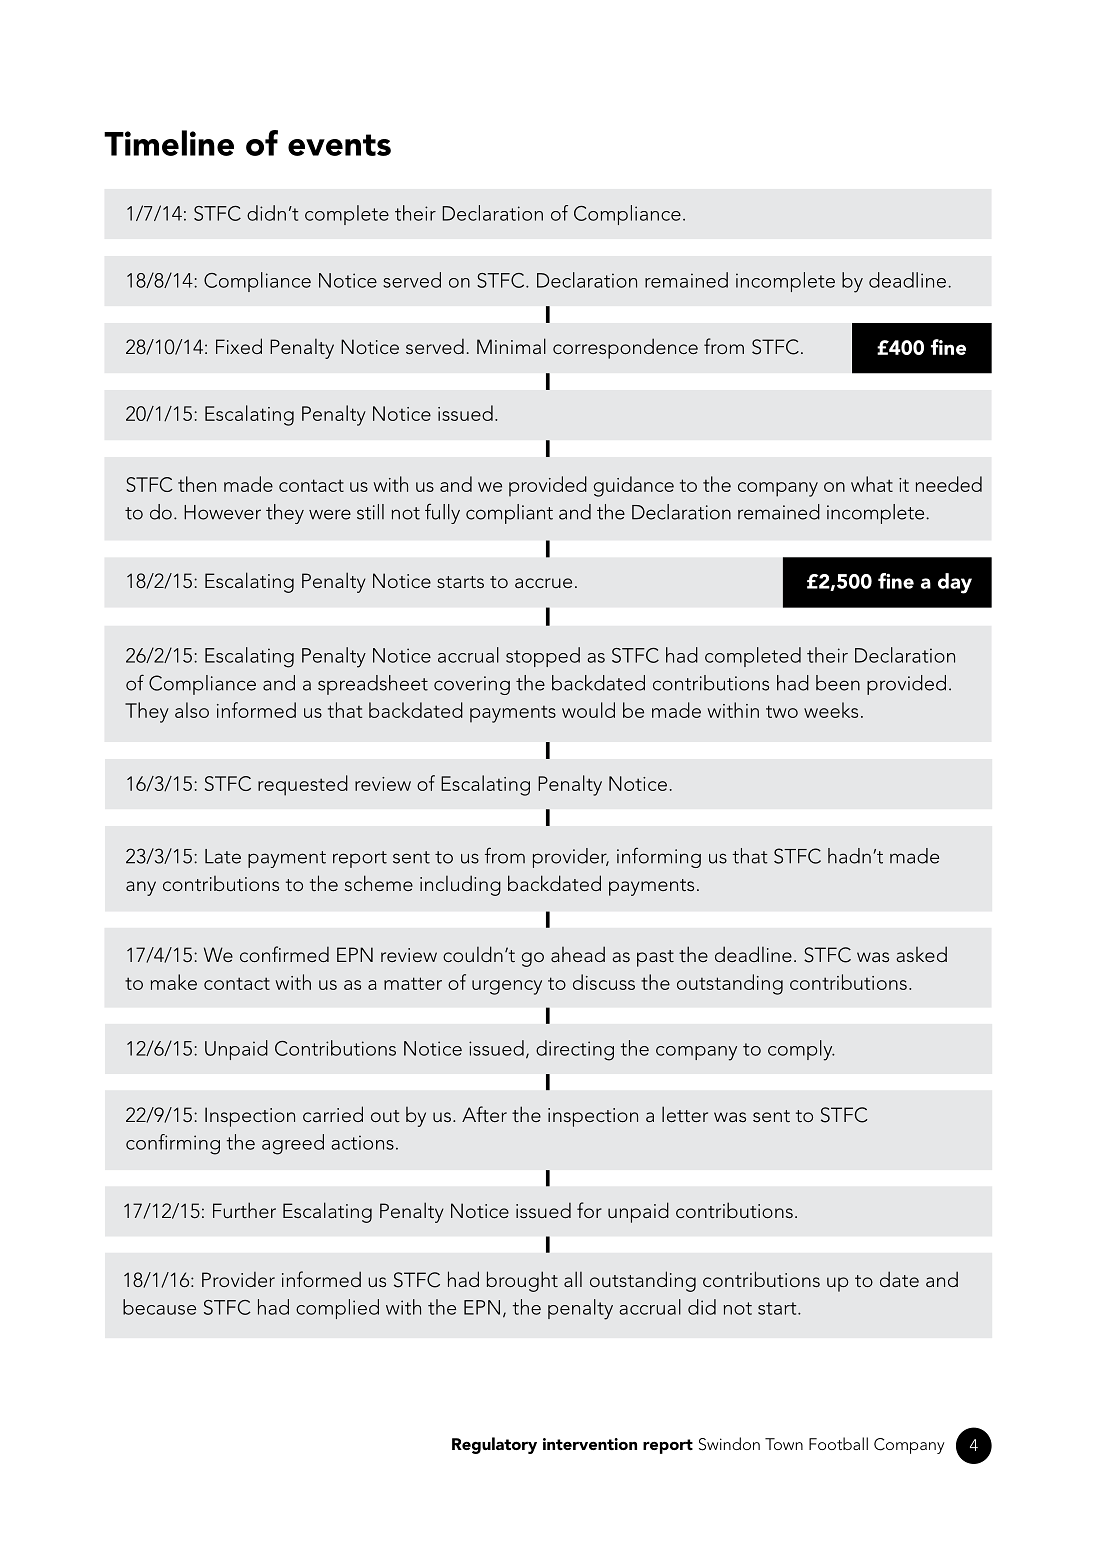 This screenshot has height=1550, width=1096. Describe the element at coordinates (511, 346) in the screenshot. I see `Minimal` at that location.
